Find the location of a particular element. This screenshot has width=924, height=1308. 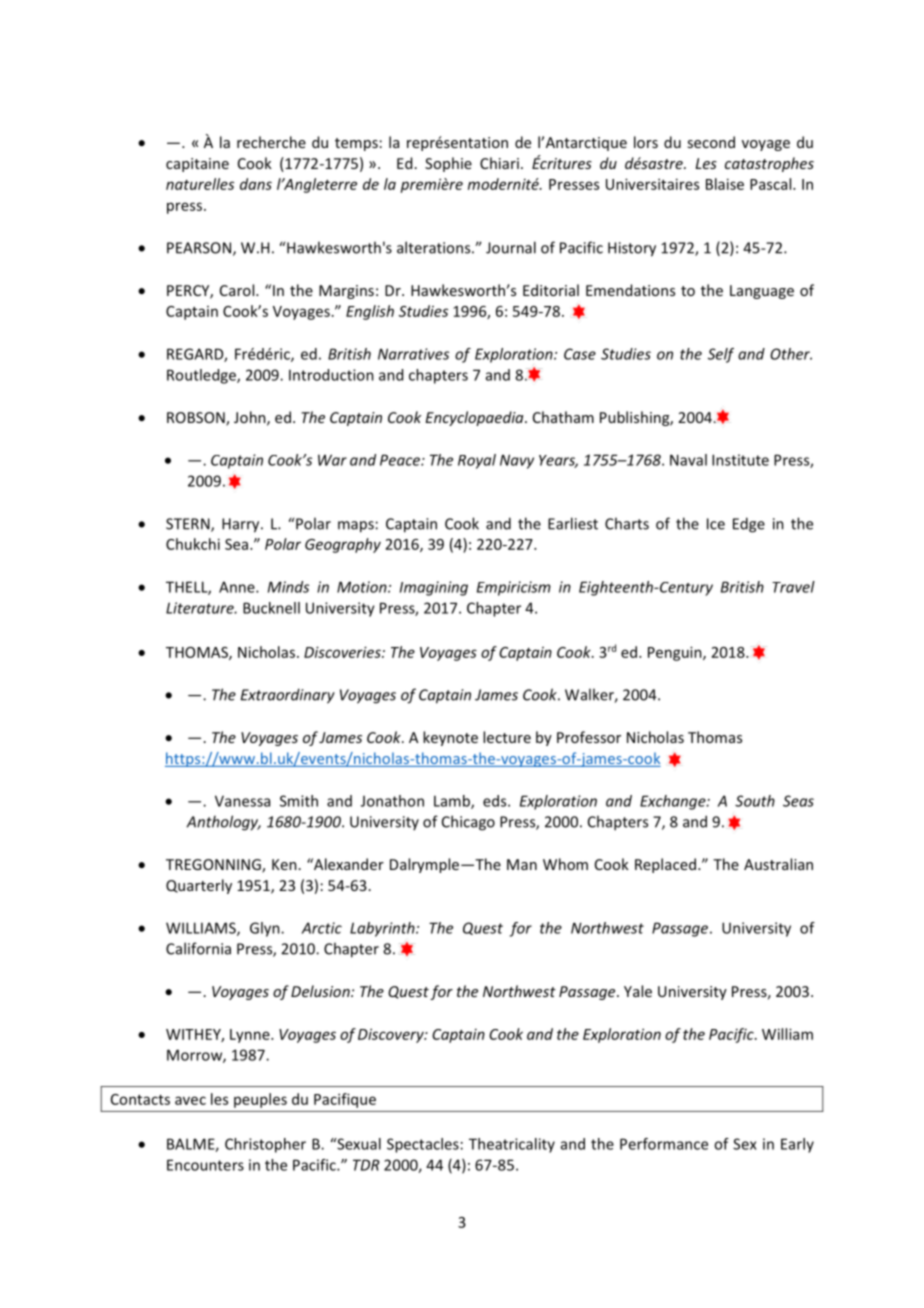

Blaise is located at coordinates (725, 184).
